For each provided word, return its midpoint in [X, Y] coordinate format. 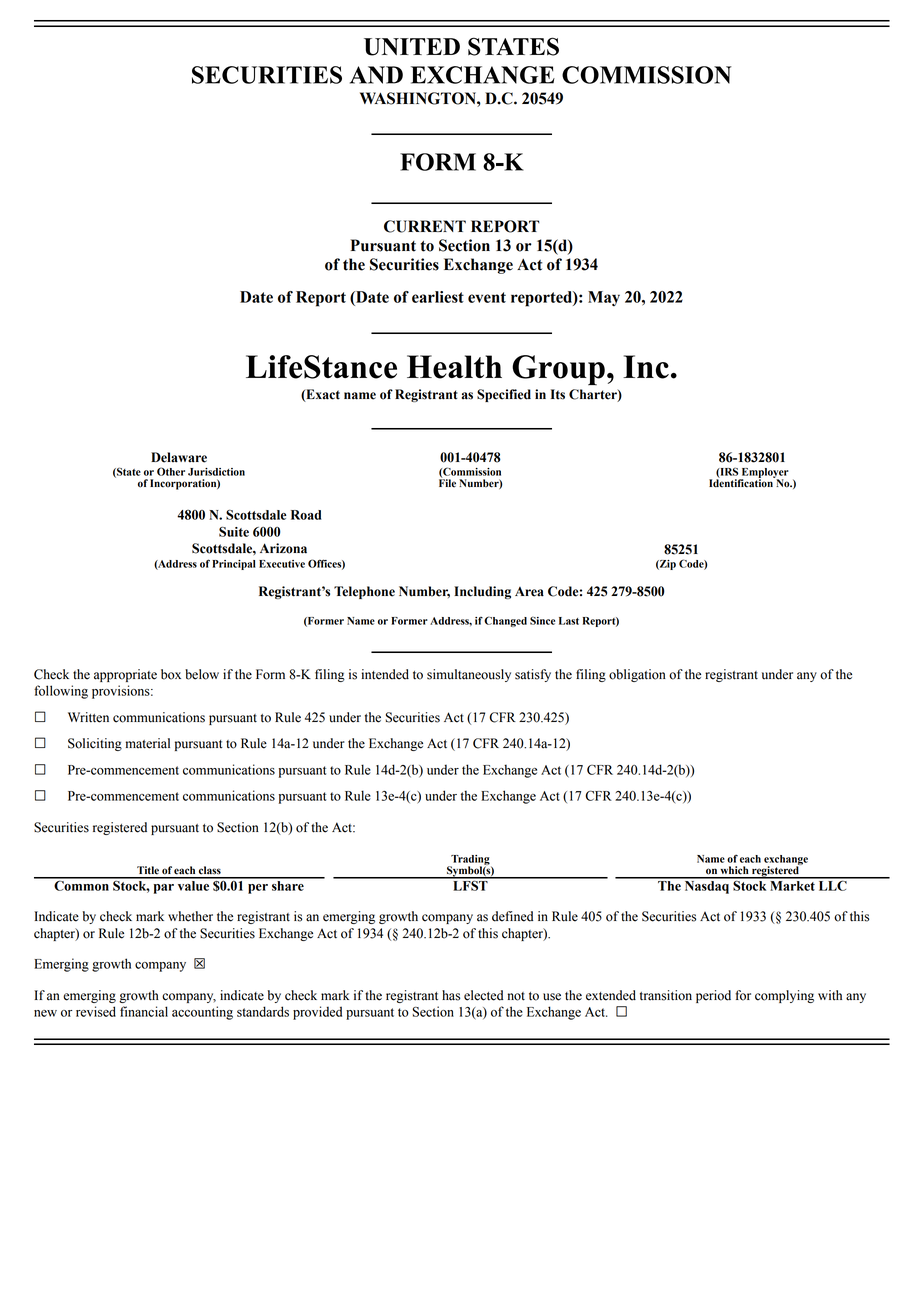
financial [144, 1011]
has [451, 995]
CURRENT [425, 226]
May [604, 298]
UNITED [412, 47]
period [713, 996]
